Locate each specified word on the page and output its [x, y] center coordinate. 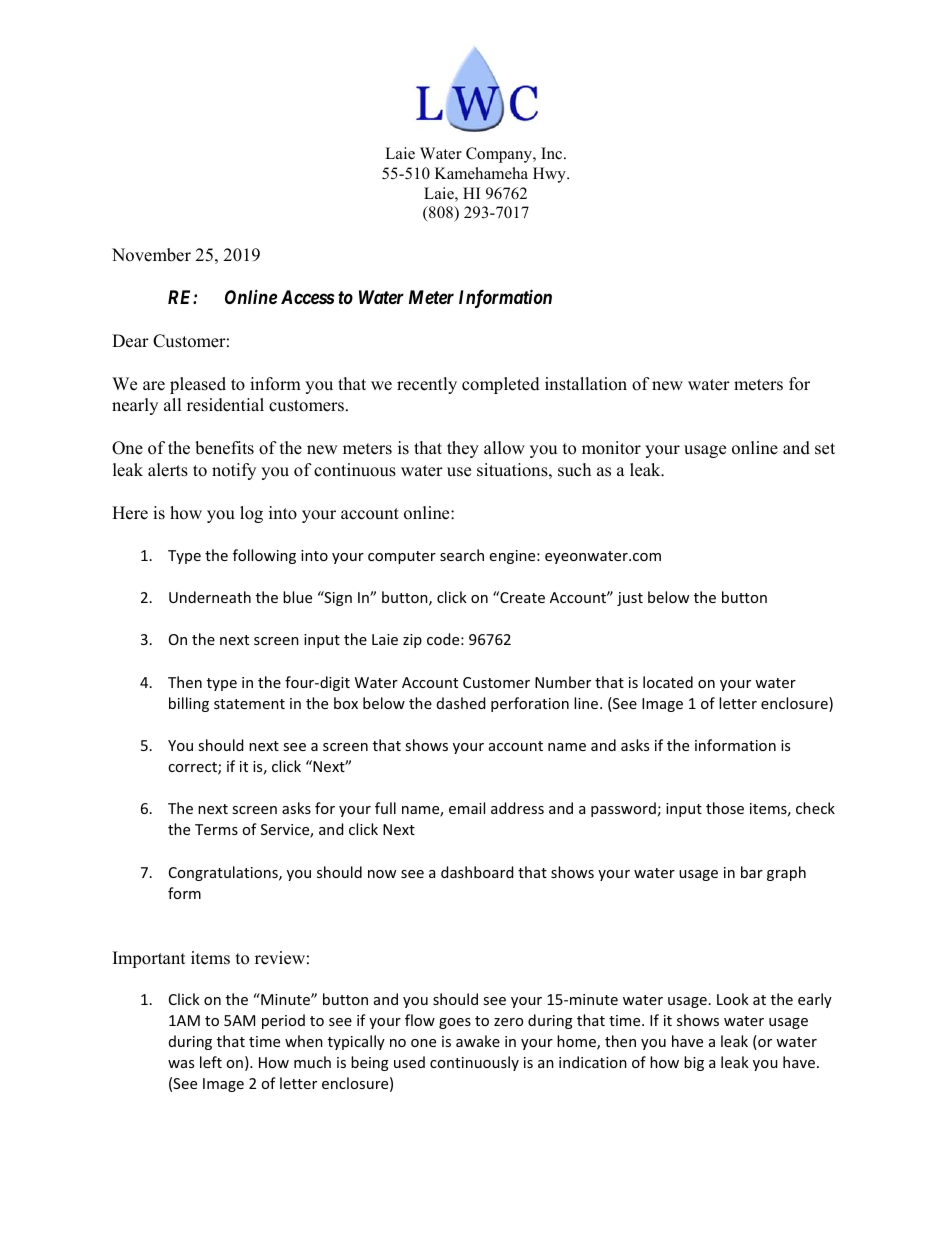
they [463, 449]
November [151, 255]
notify [234, 471]
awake [478, 1041]
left [211, 1062]
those [725, 808]
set [825, 449]
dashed [461, 703]
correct [193, 768]
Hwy [550, 175]
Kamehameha [481, 173]
